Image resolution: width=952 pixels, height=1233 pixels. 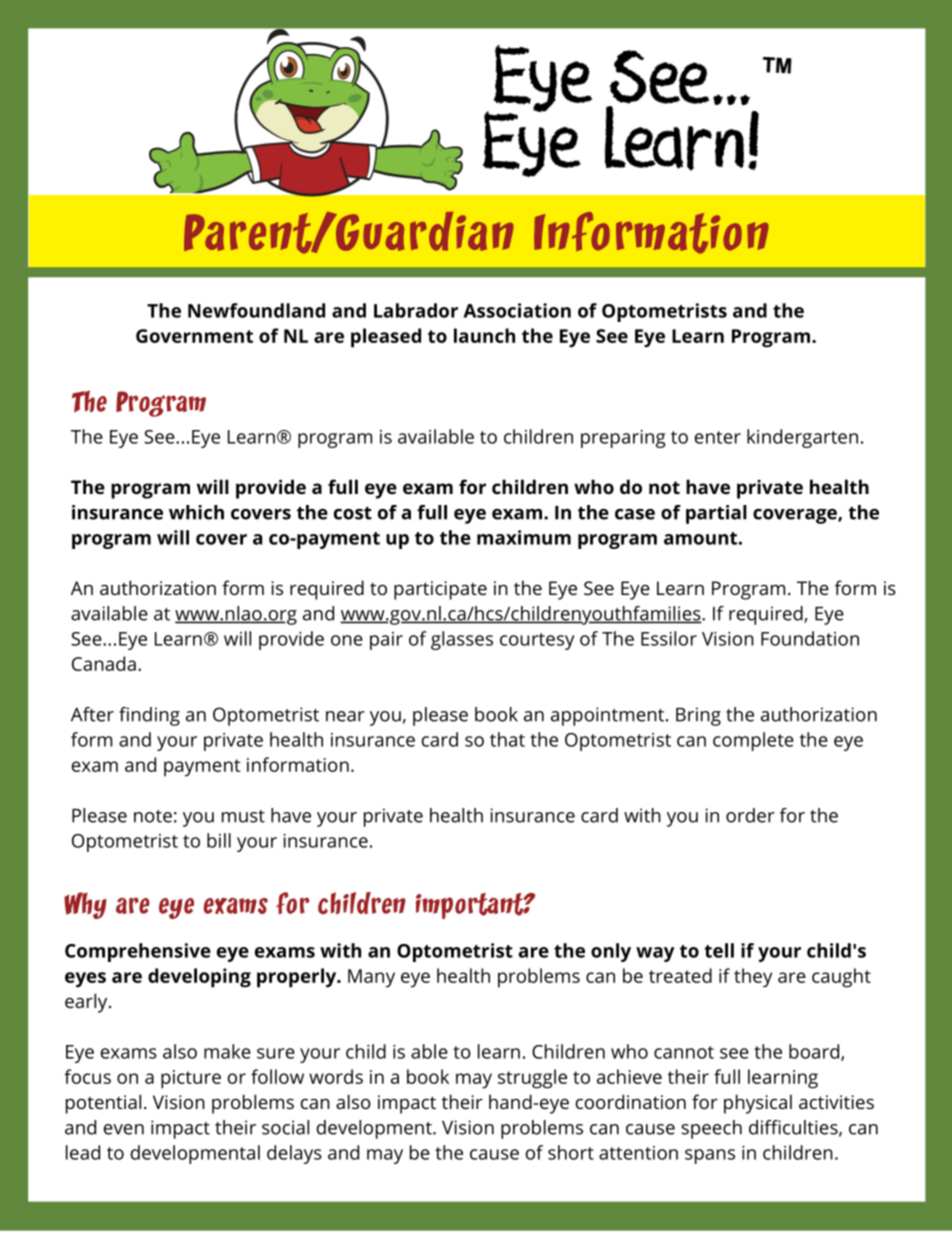 I want to click on launch, so click(x=484, y=335).
